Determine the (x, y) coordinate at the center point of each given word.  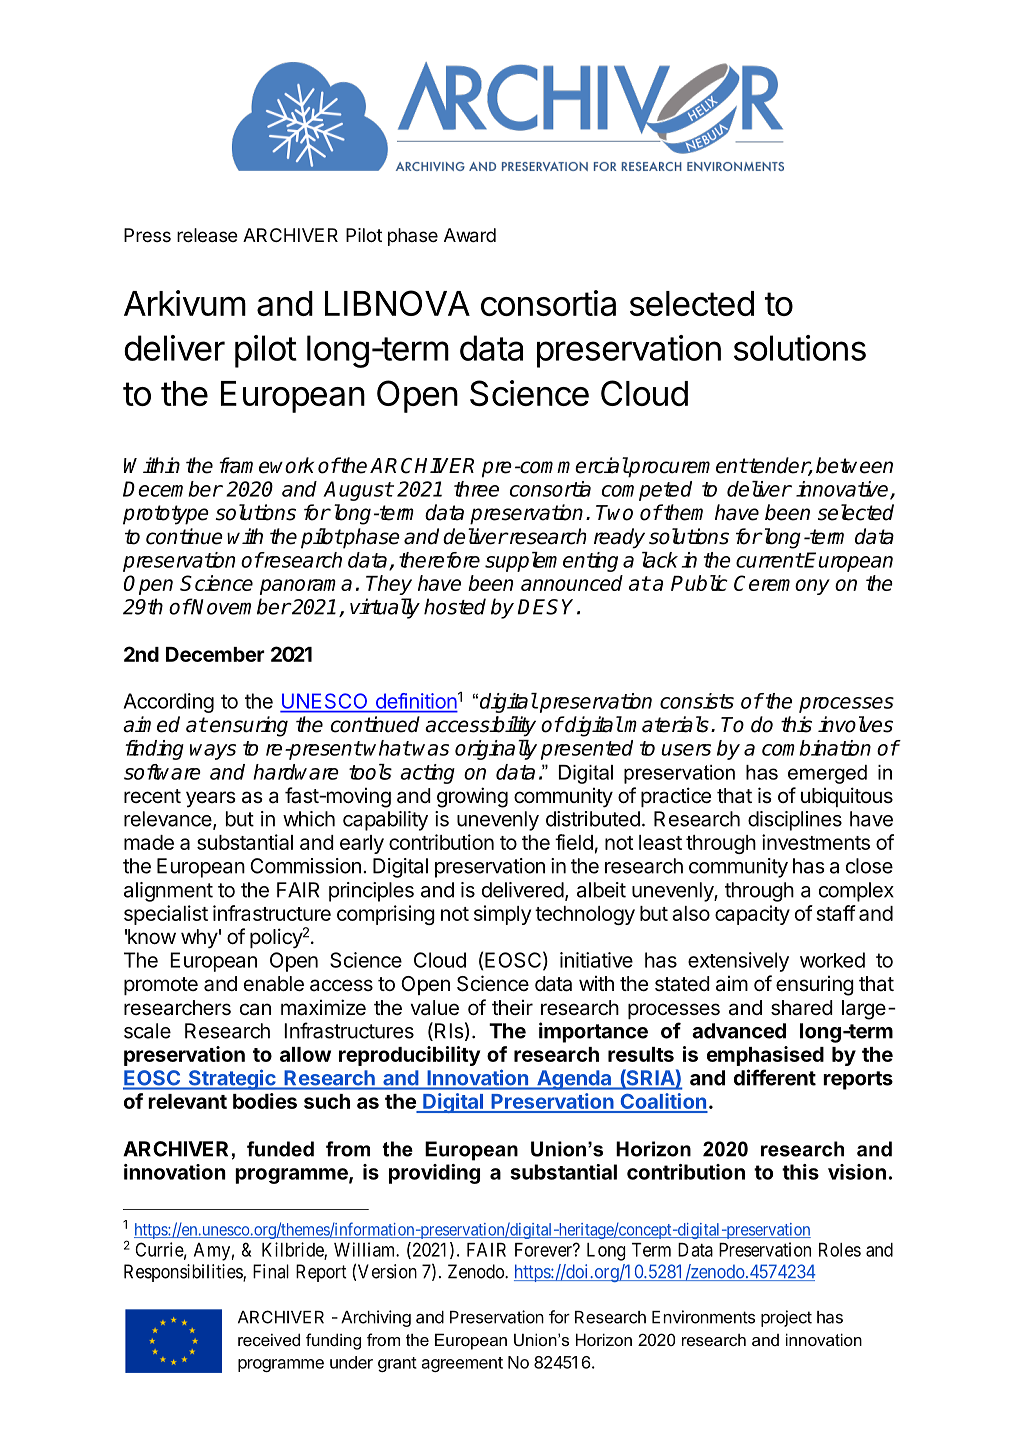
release (207, 235)
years (211, 799)
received (269, 1339)
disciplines (795, 821)
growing (472, 797)
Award (470, 235)
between (854, 465)
